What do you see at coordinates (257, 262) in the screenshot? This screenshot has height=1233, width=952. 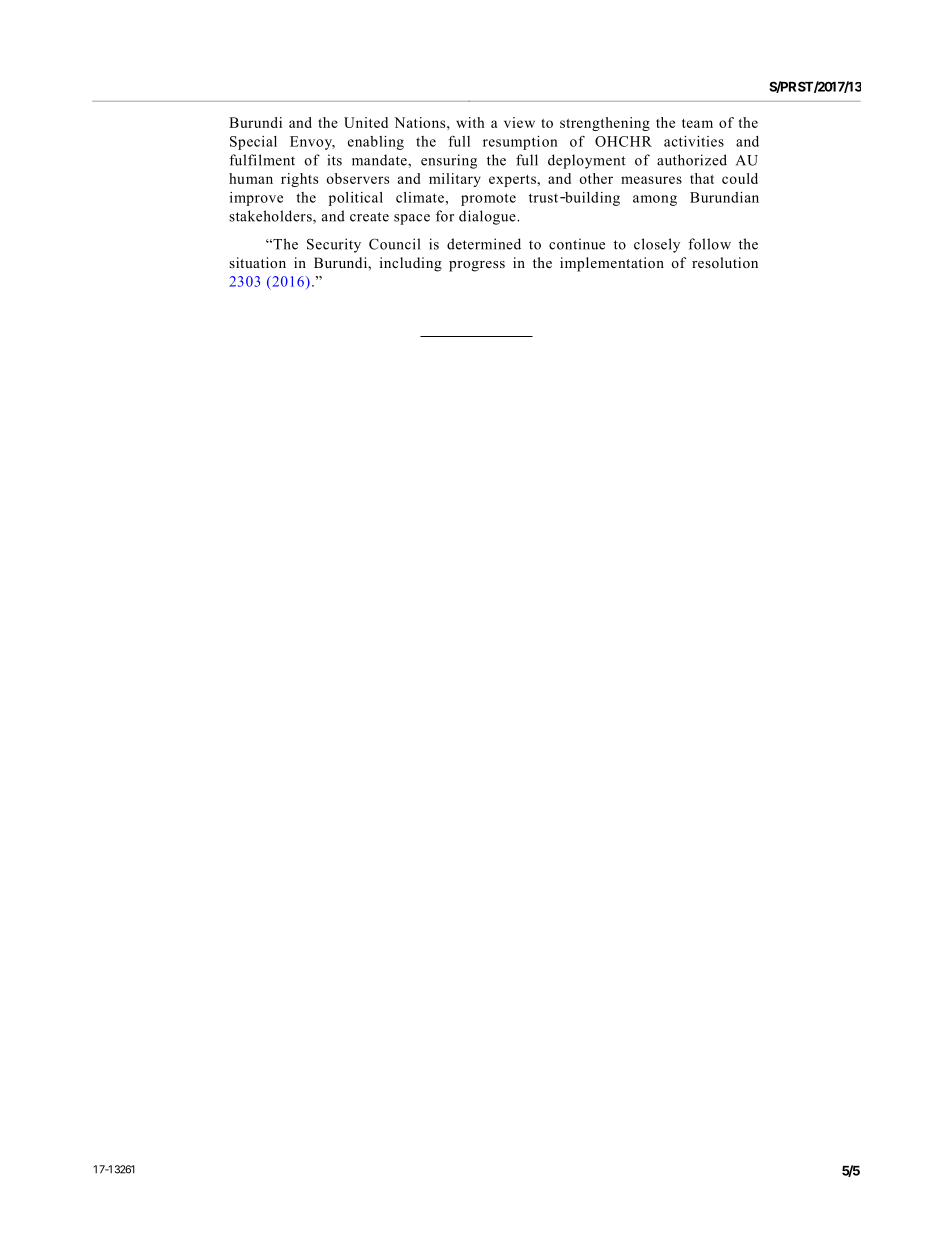 I see `situation` at bounding box center [257, 262].
